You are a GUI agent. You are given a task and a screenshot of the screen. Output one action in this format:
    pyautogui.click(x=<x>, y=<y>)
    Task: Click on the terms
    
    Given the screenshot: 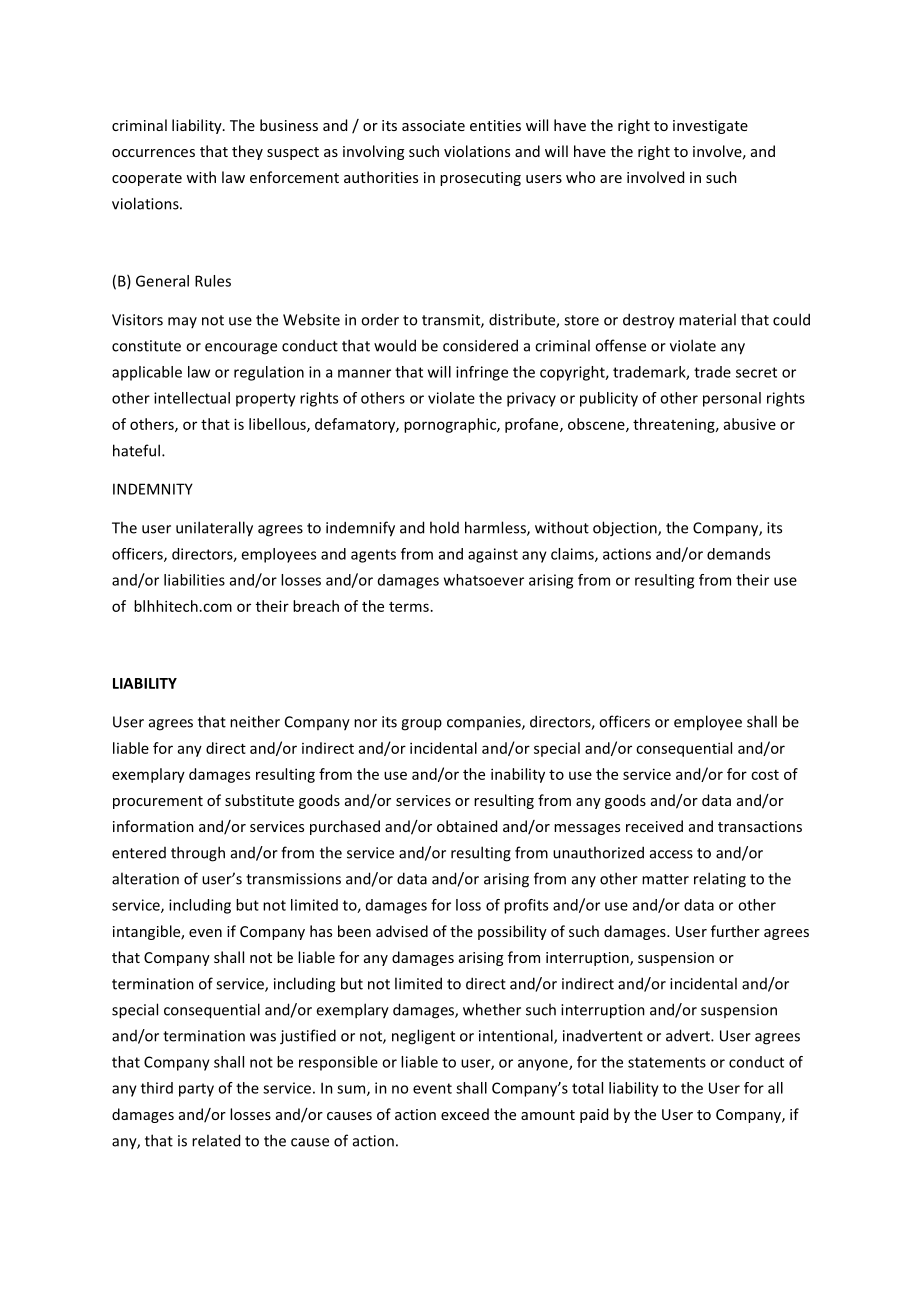 What is the action you would take?
    pyautogui.click(x=409, y=607)
